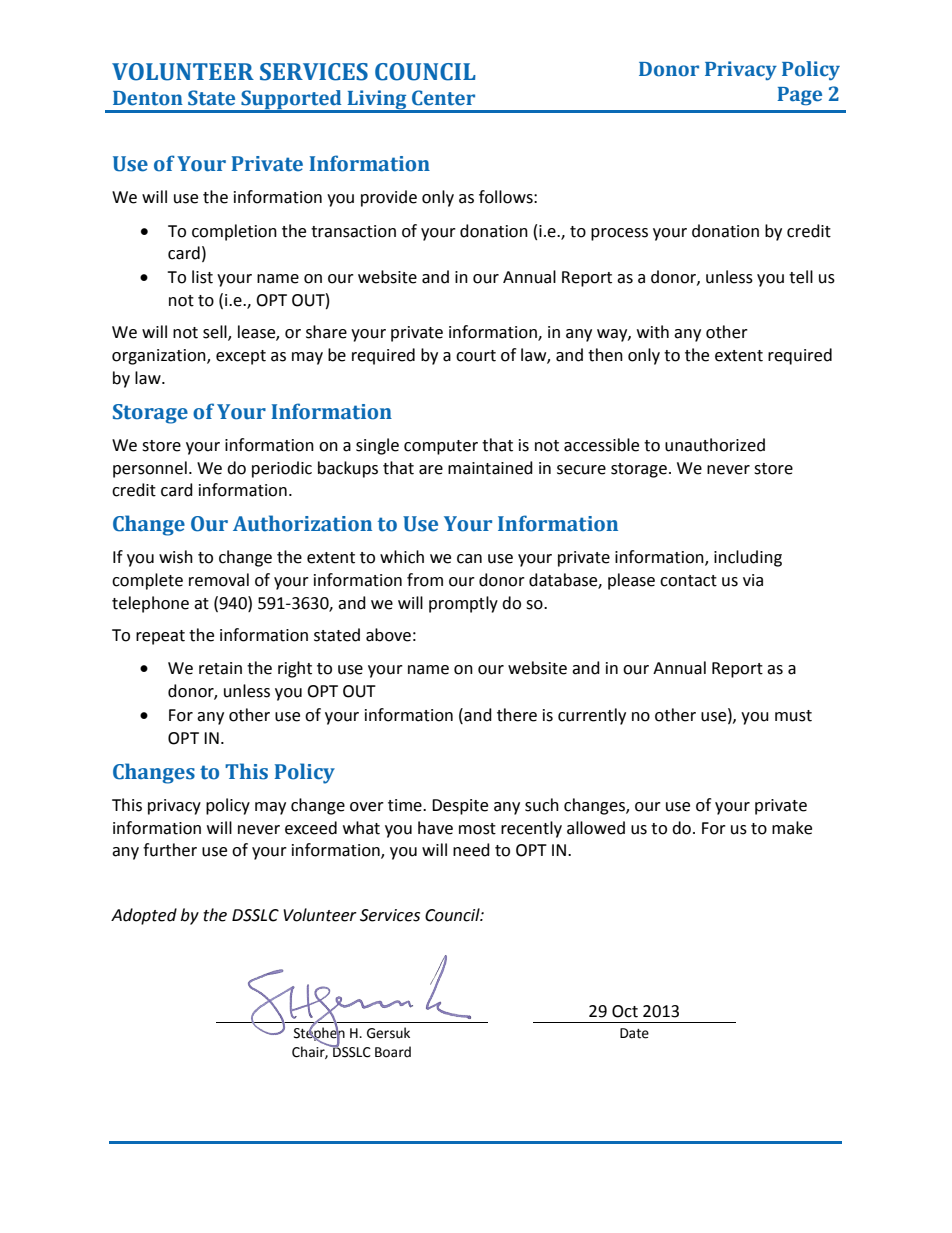 The image size is (952, 1233). Describe the element at coordinates (443, 98) in the image. I see `Center` at that location.
